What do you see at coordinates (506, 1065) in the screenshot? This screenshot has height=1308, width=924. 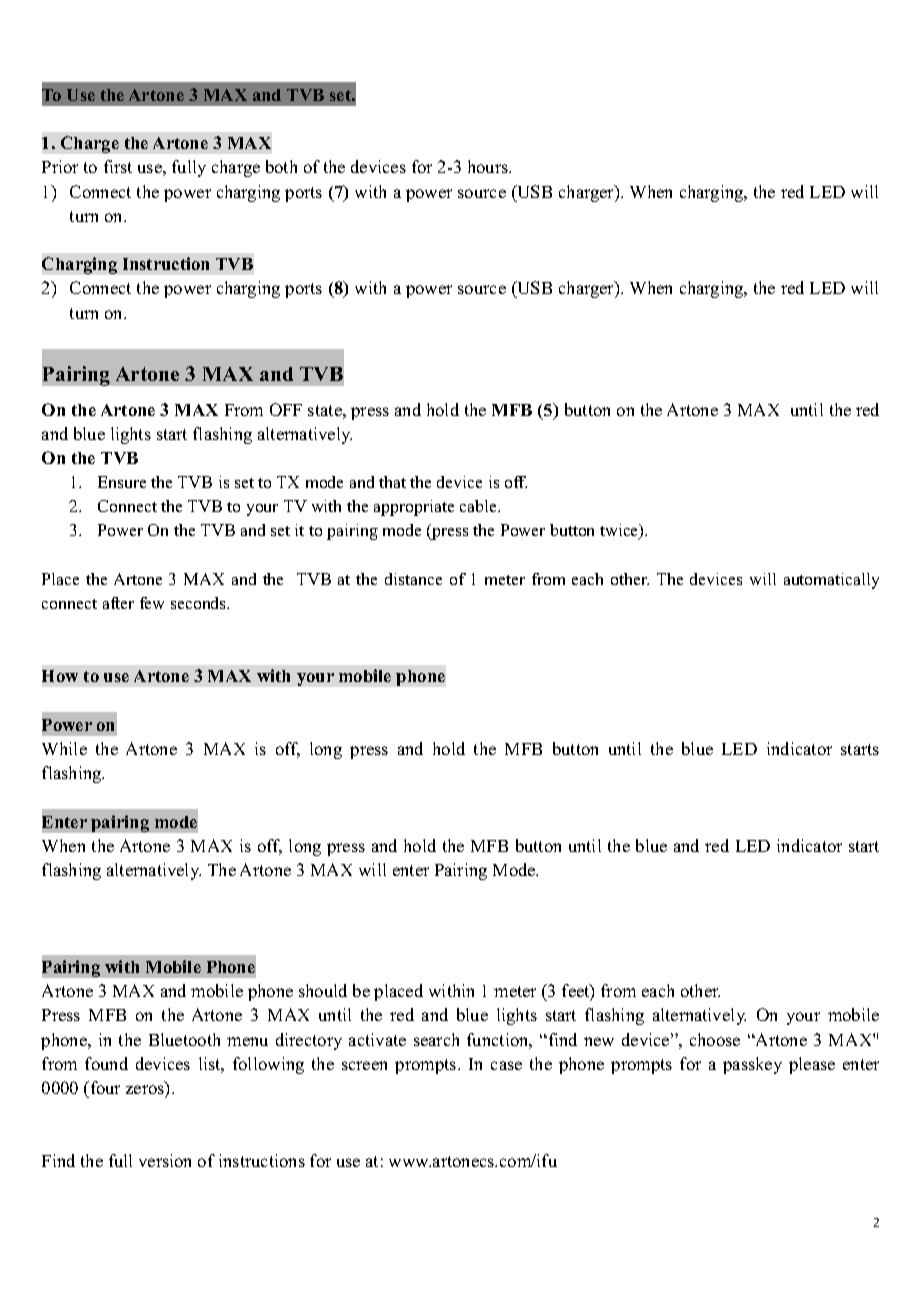 I see `case` at bounding box center [506, 1065].
